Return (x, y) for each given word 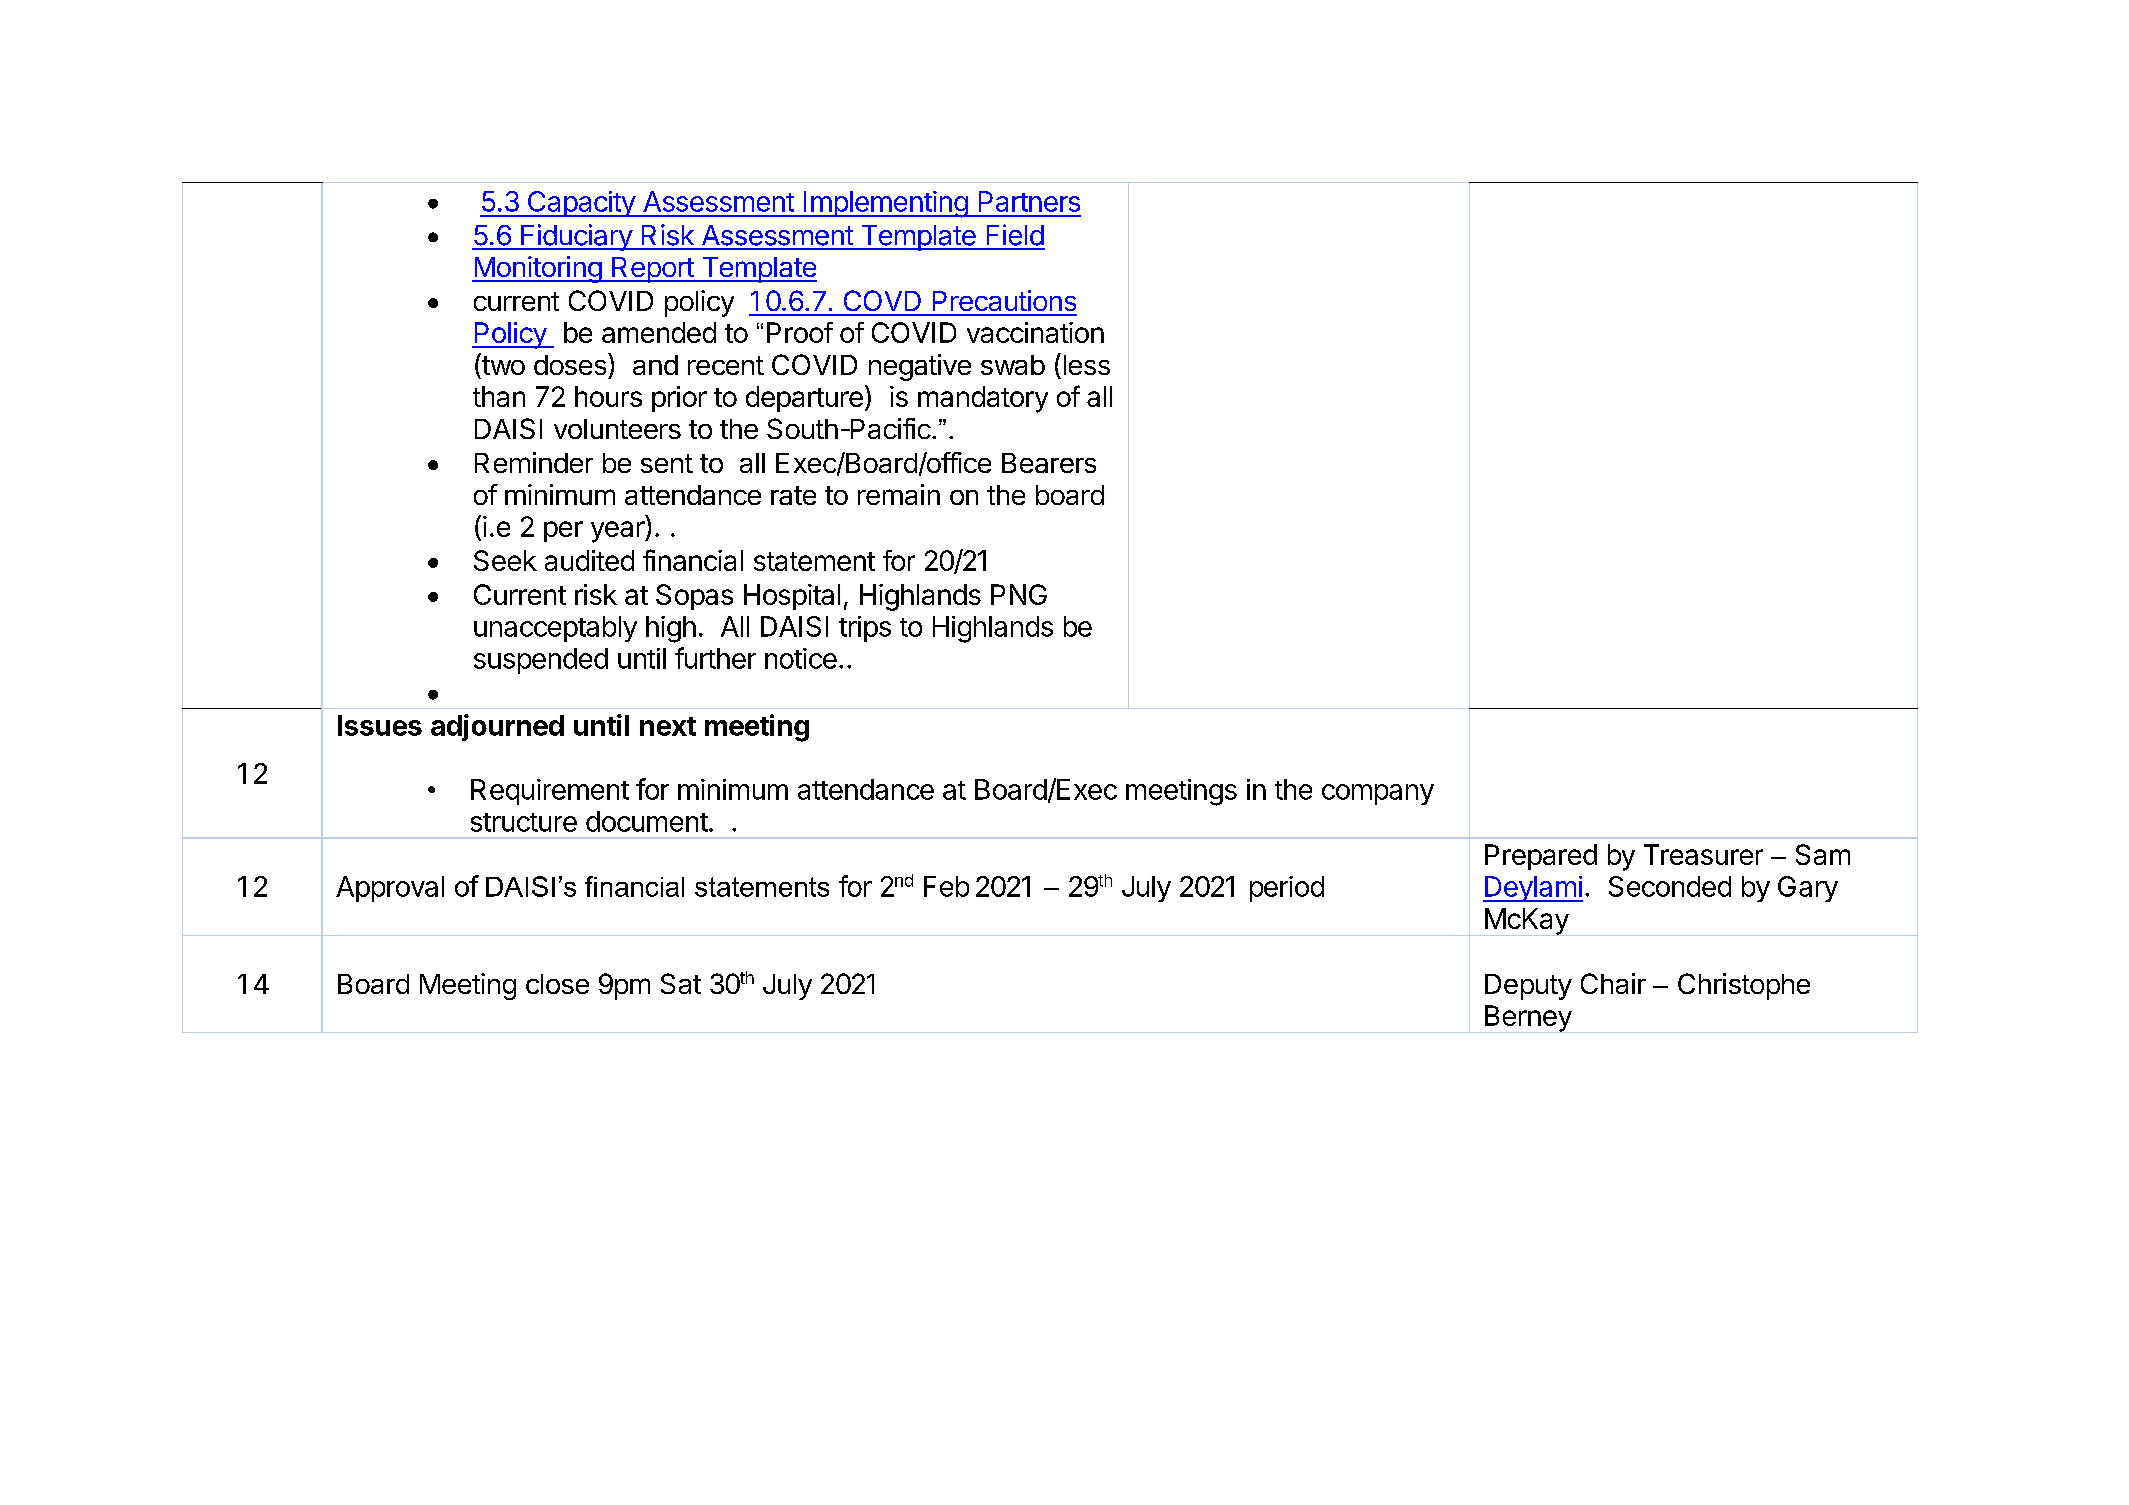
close (557, 984)
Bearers (1049, 463)
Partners (1029, 201)
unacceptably (555, 629)
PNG (1019, 594)
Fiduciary (576, 237)
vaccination (1035, 332)
